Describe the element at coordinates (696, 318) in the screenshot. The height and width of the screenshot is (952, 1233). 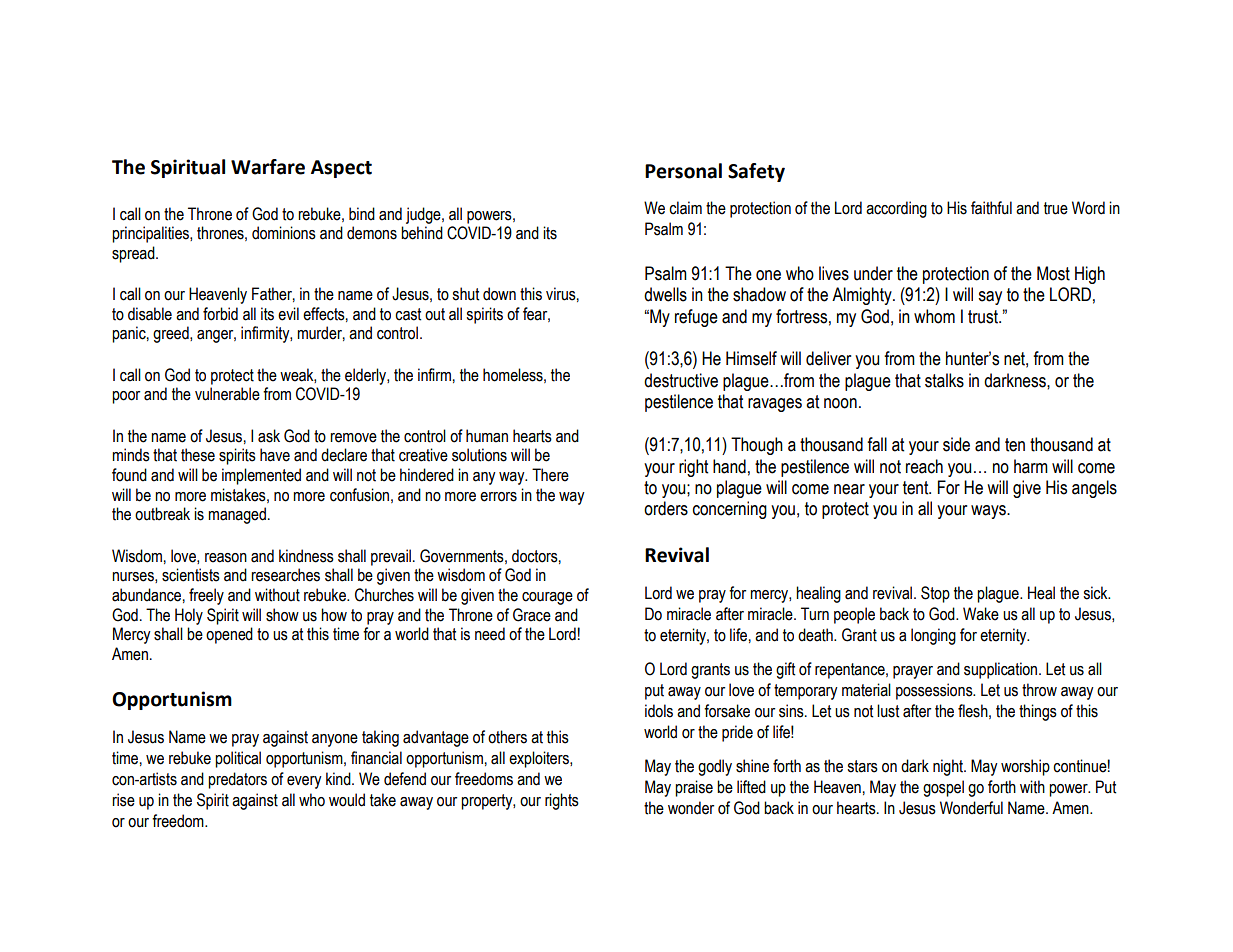
I see `refuge` at that location.
